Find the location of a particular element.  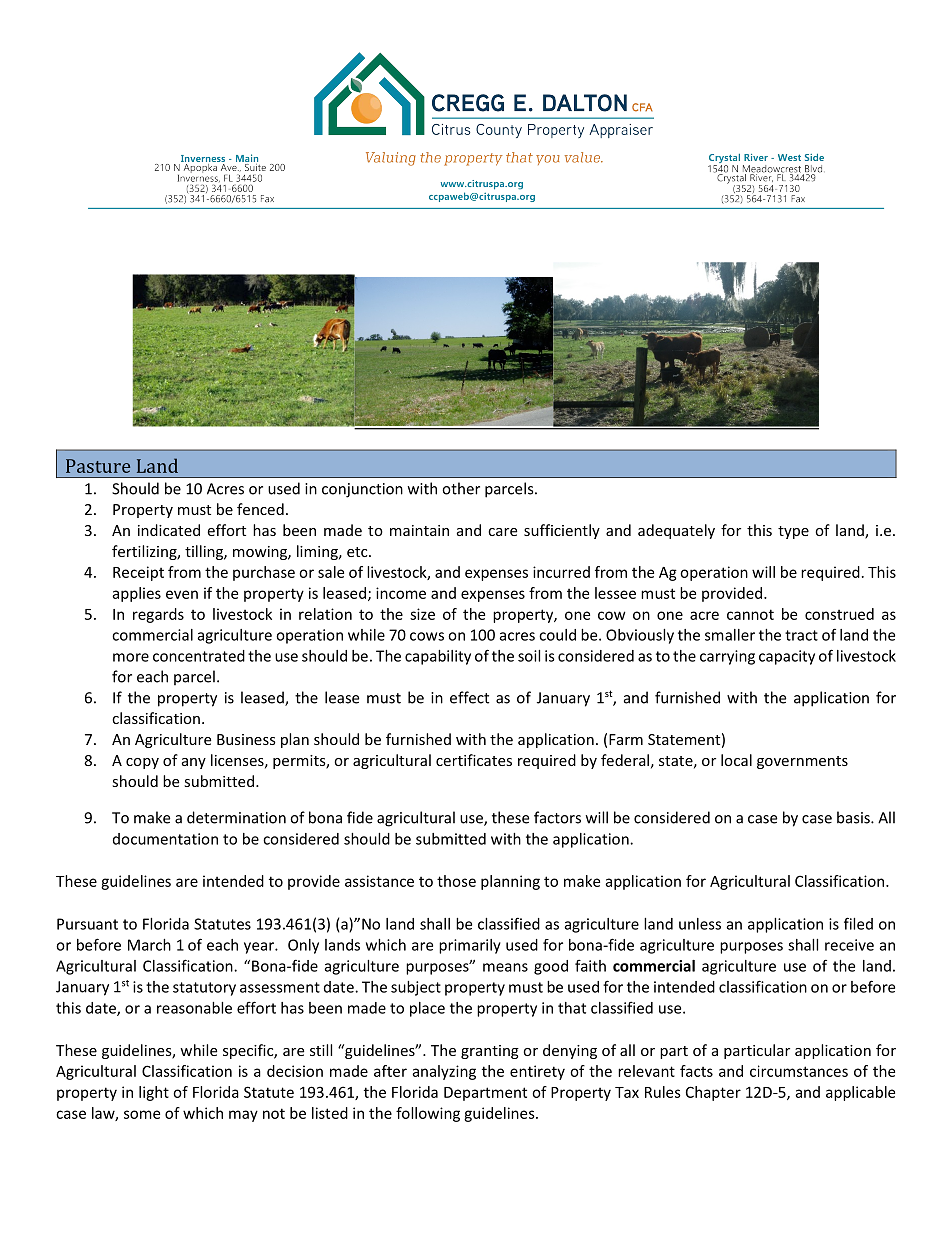

light is located at coordinates (154, 1093).
